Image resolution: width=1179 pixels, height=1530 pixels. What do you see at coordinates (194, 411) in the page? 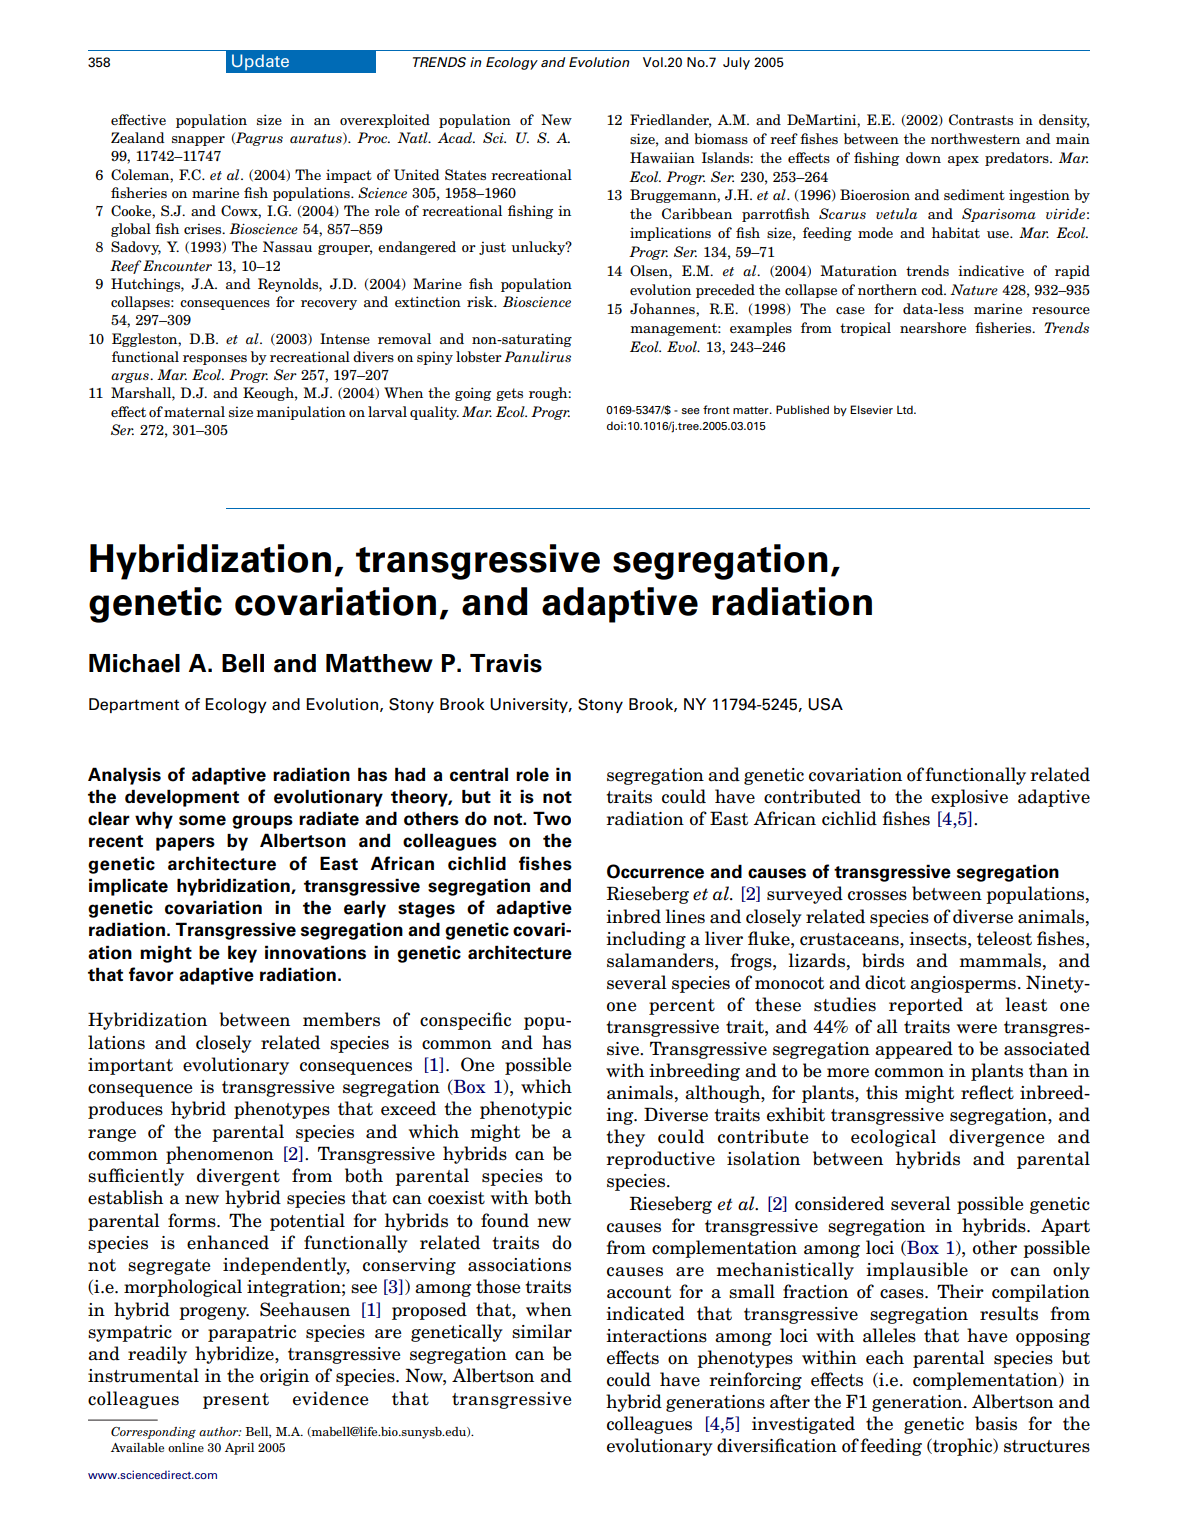
I see `maternal` at bounding box center [194, 411].
